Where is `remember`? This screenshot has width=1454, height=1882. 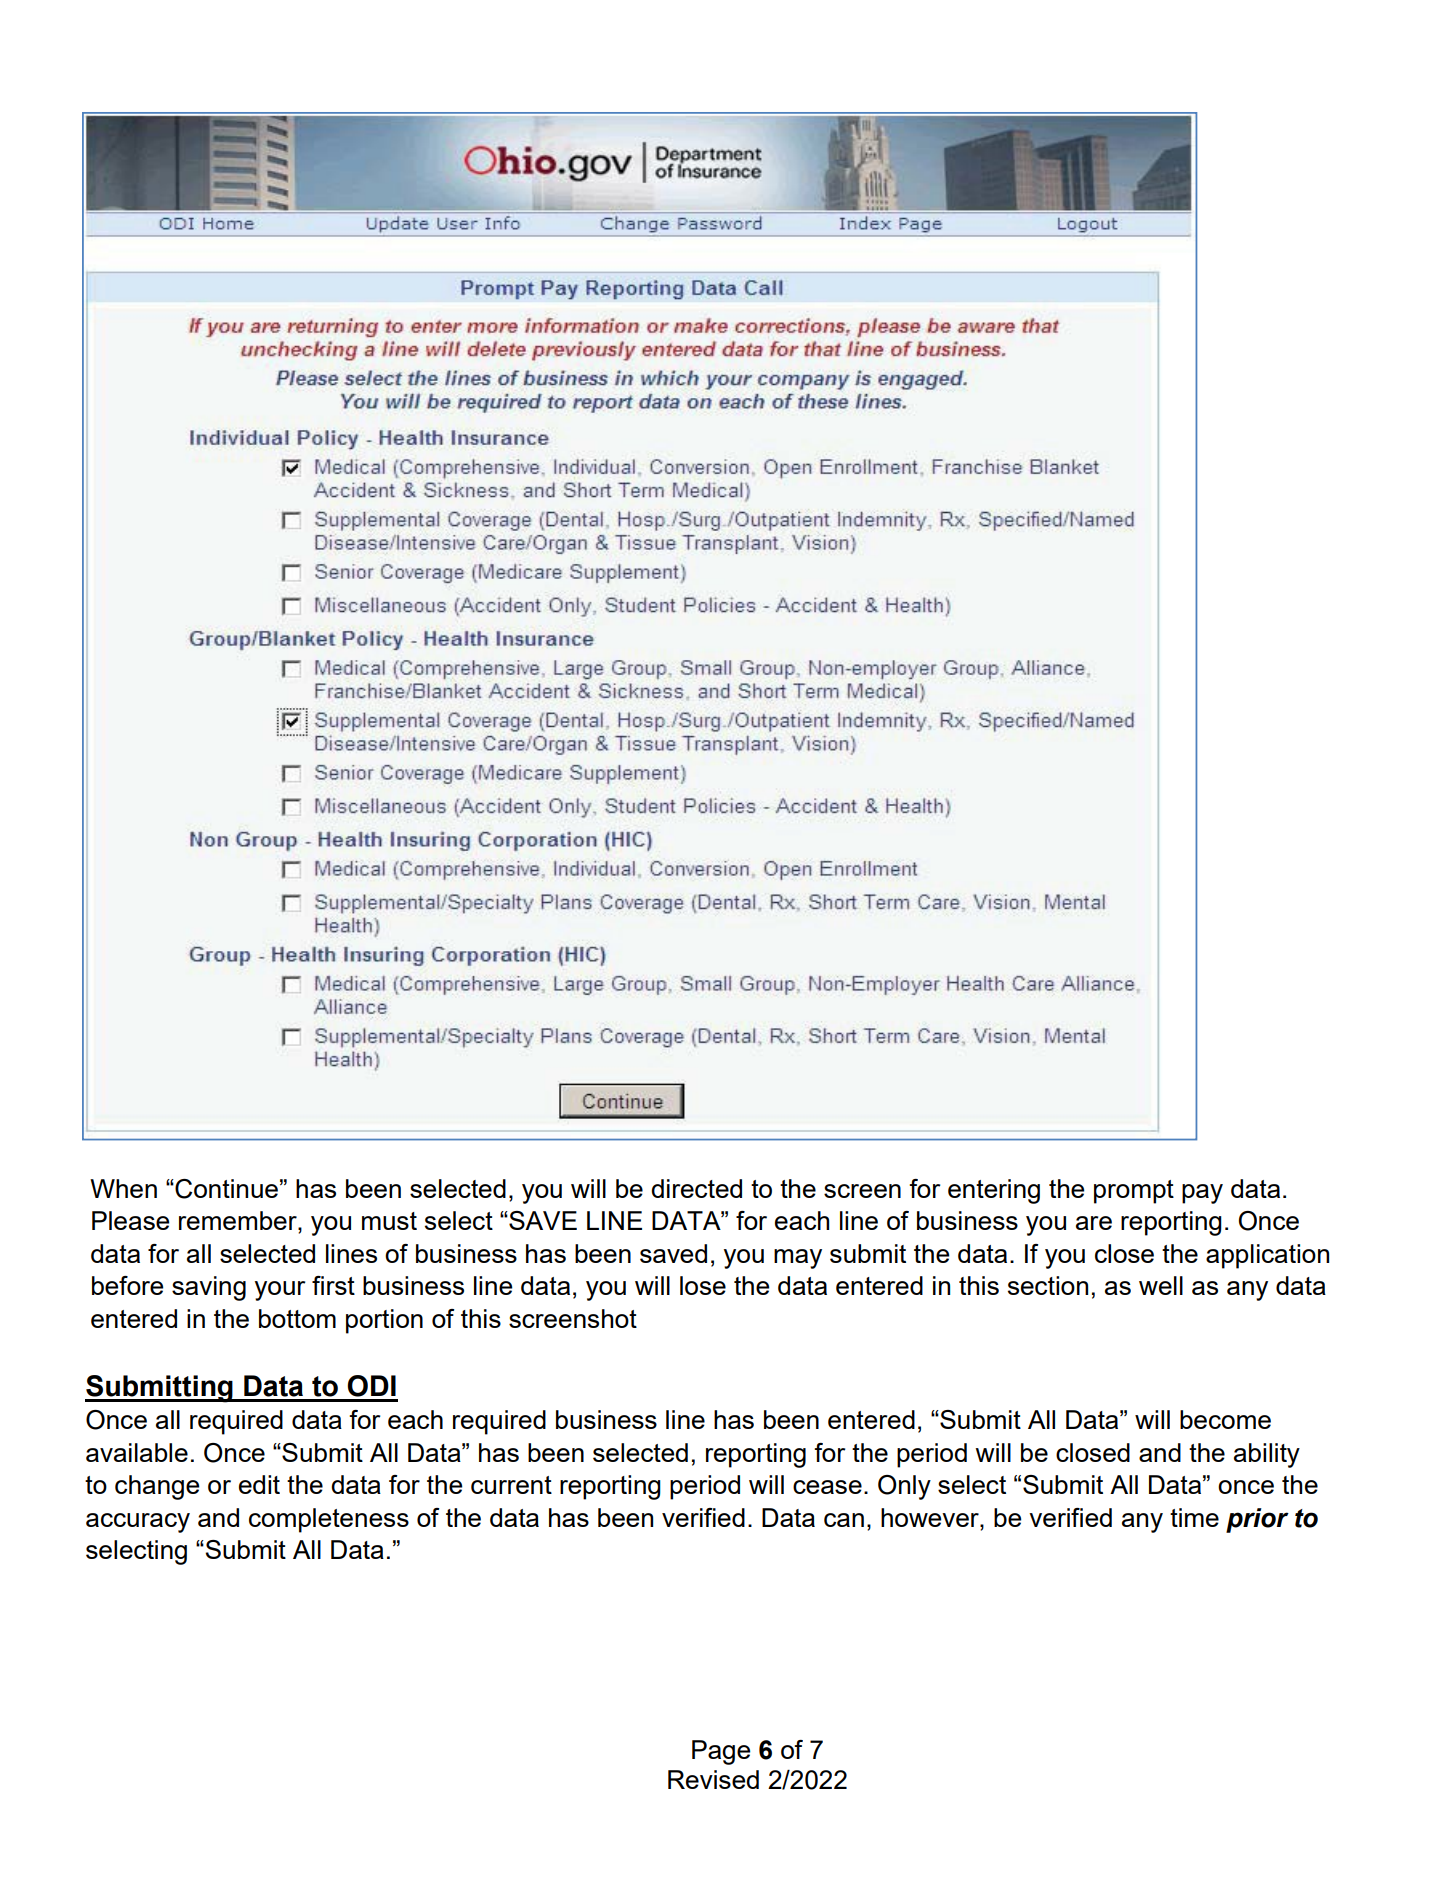 remember is located at coordinates (239, 1222).
